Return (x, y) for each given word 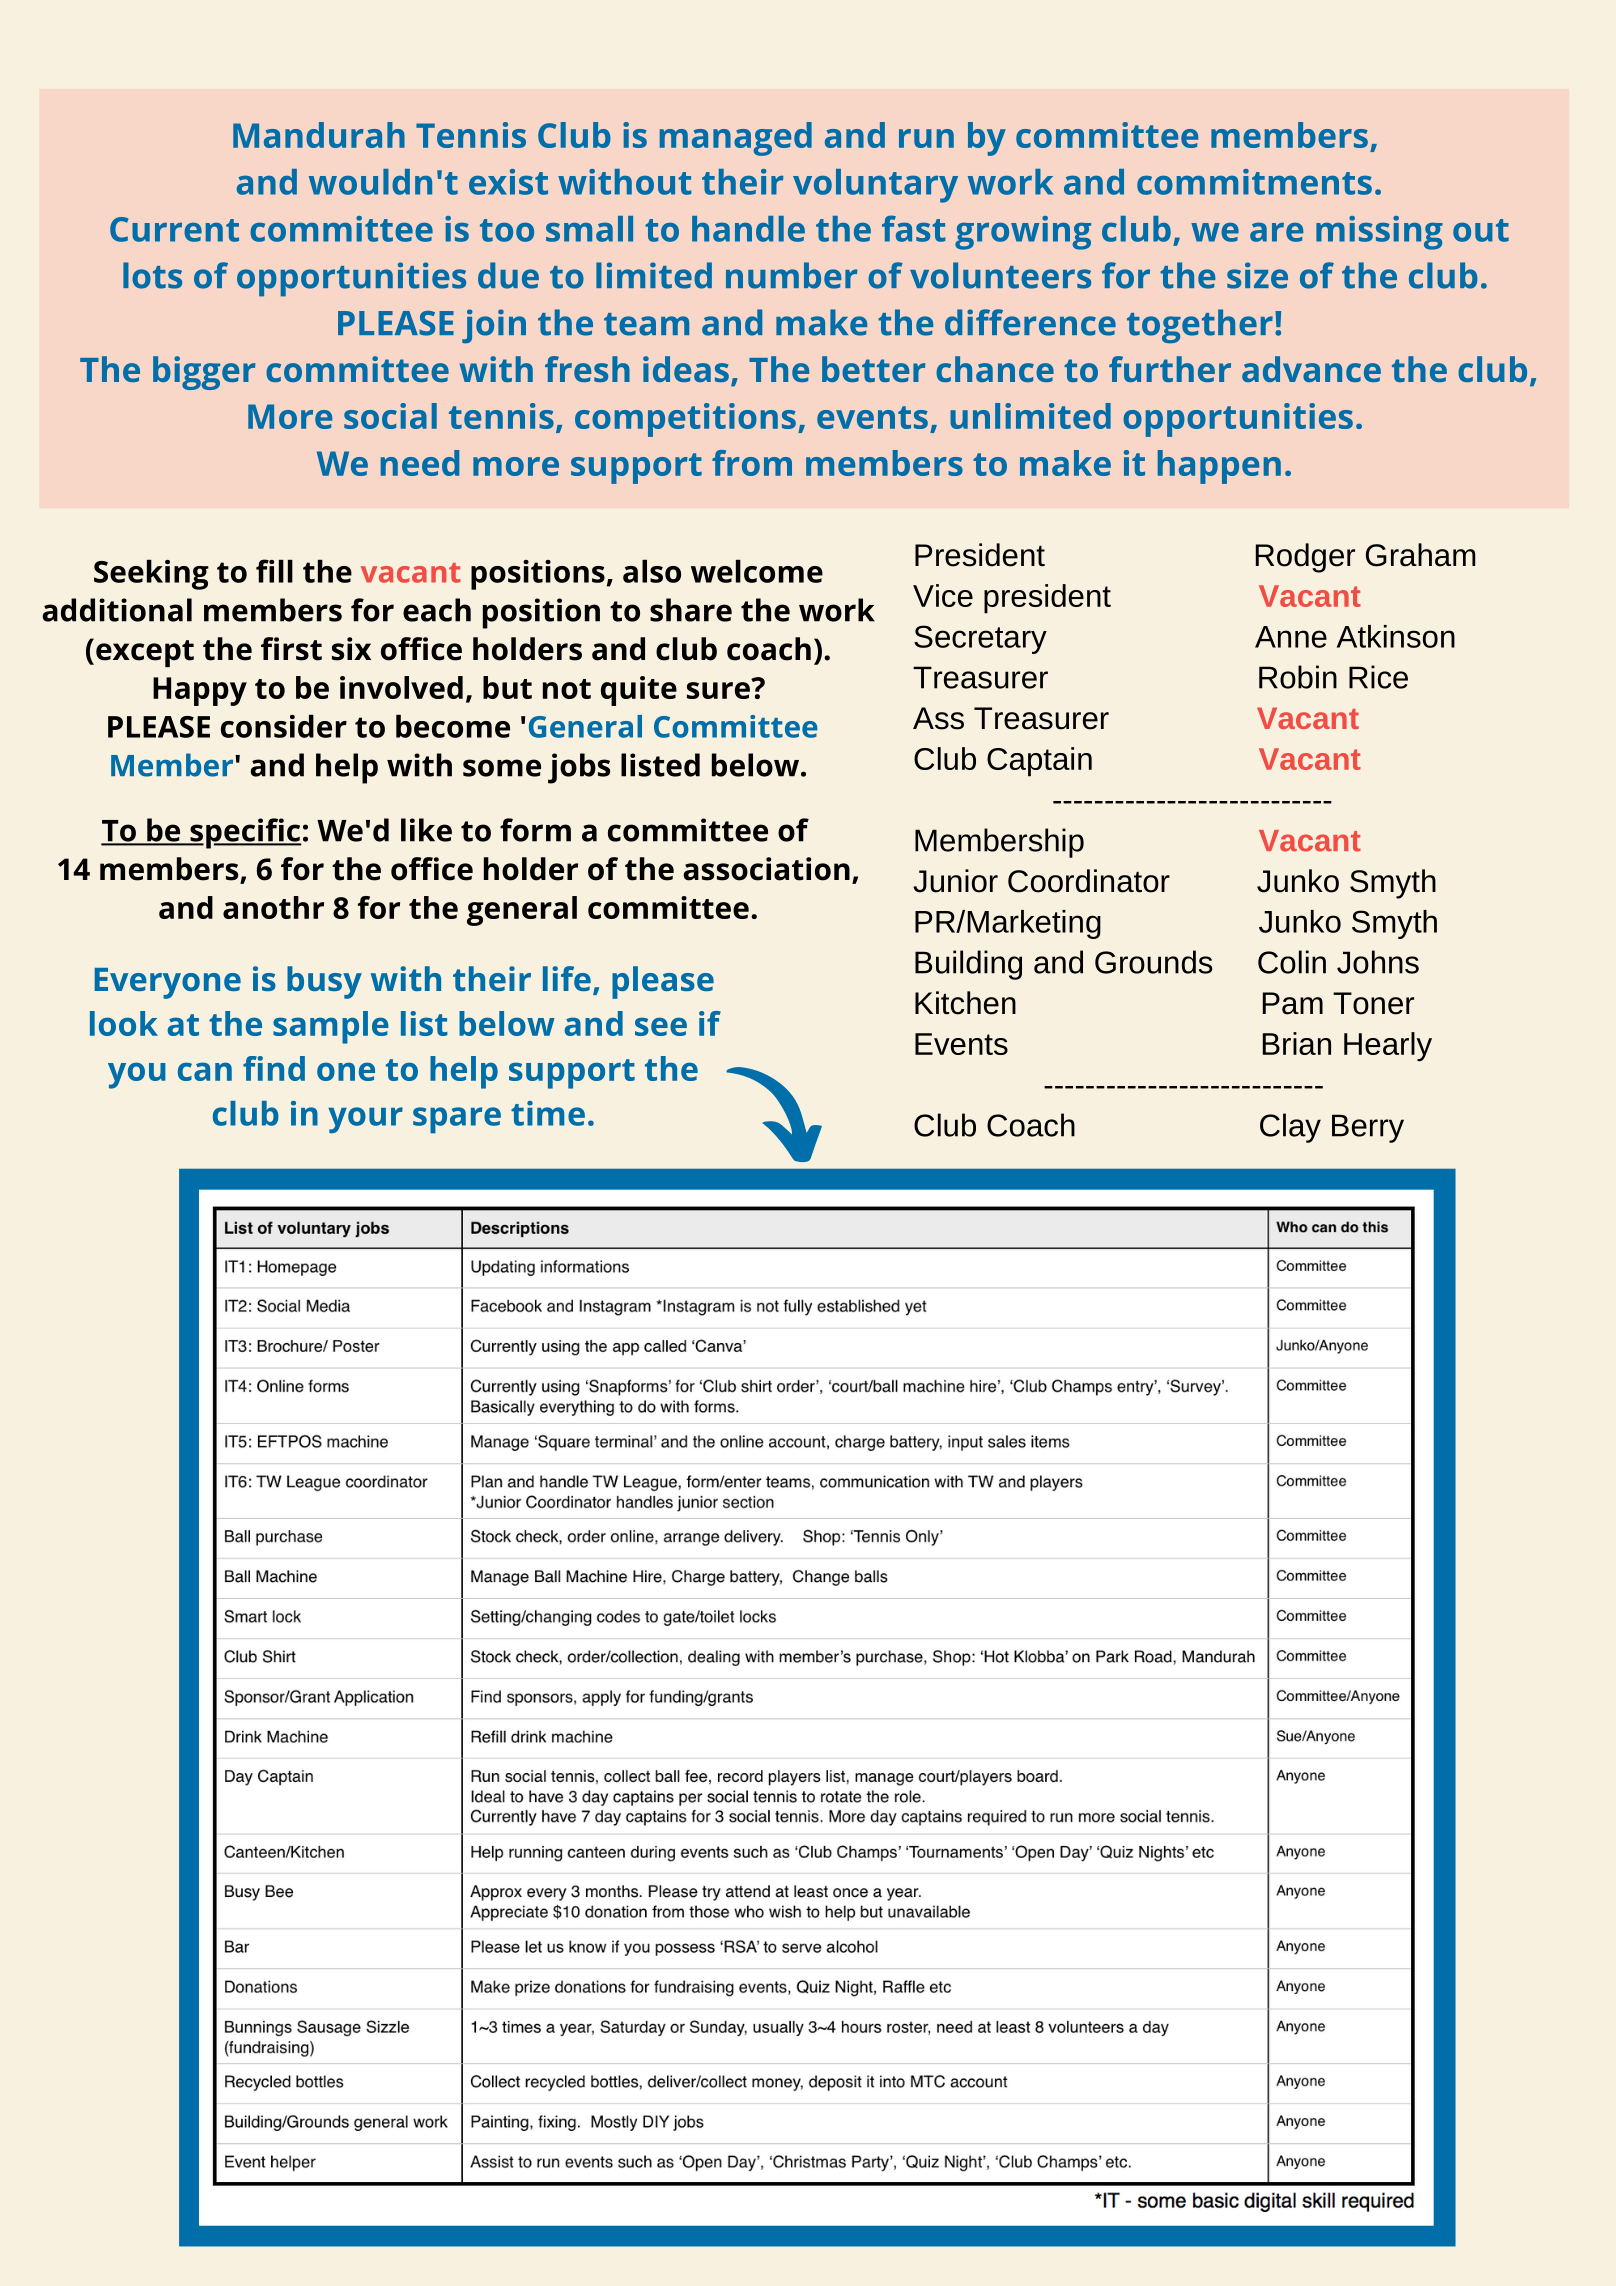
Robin (1298, 677)
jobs (579, 768)
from (752, 463)
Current (174, 229)
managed (736, 139)
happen (1219, 467)
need (420, 463)
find (274, 1068)
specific (244, 833)
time (548, 1113)
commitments (1254, 182)
